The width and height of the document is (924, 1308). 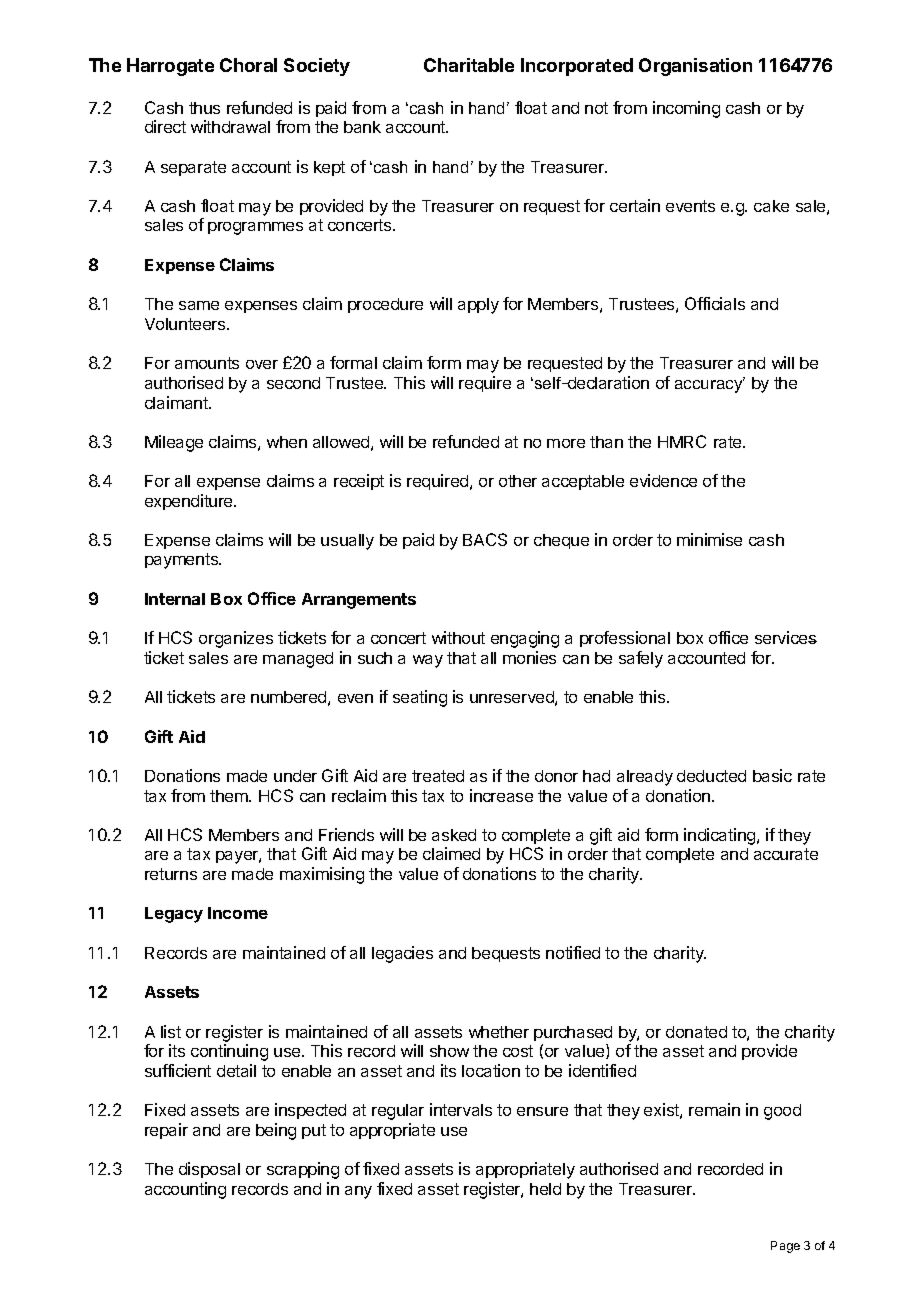 I want to click on Charitable, so click(x=469, y=65).
